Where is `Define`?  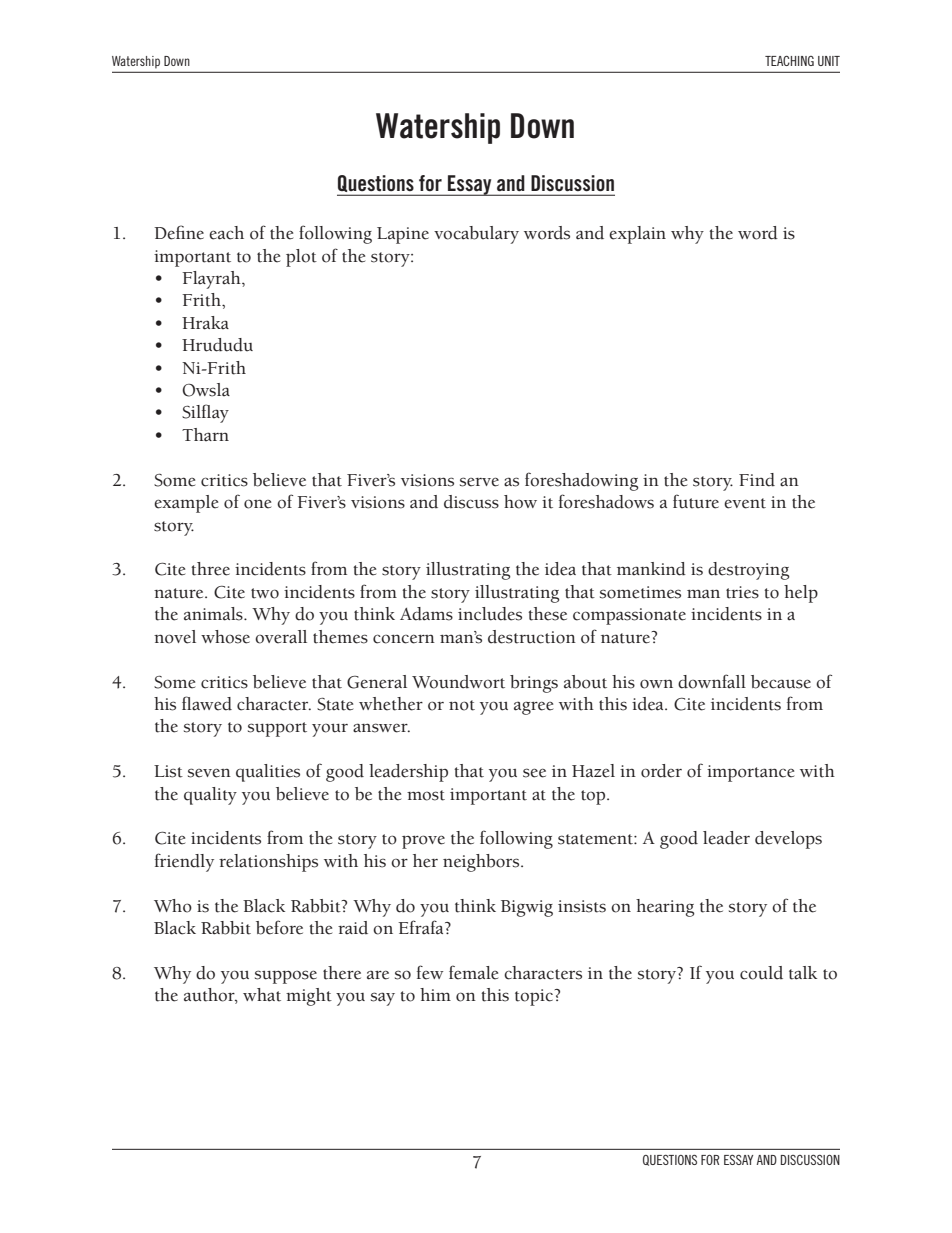 Define is located at coordinates (179, 232).
